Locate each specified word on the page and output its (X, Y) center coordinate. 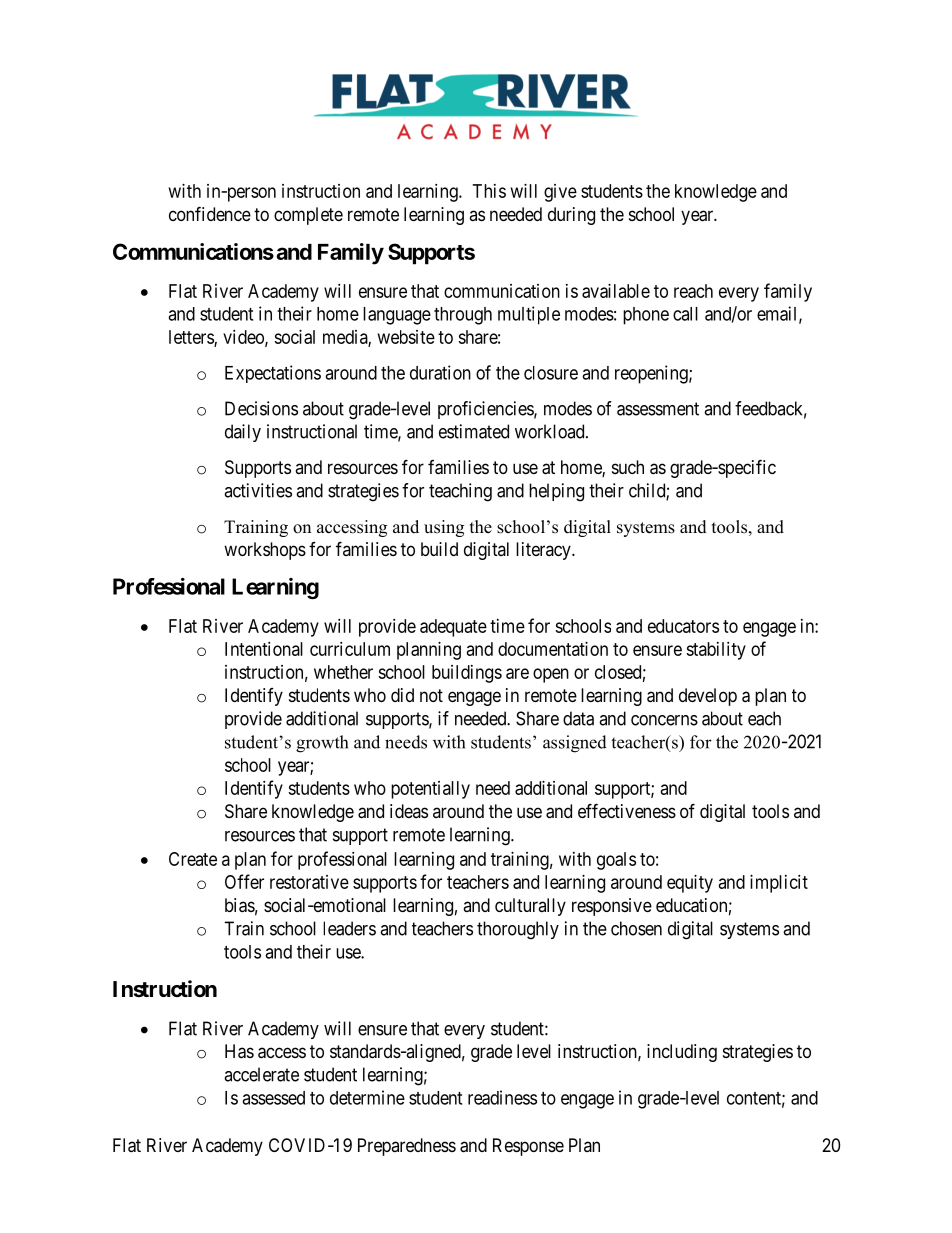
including (682, 1053)
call (685, 314)
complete (308, 216)
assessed (273, 1098)
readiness (502, 1097)
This (489, 191)
